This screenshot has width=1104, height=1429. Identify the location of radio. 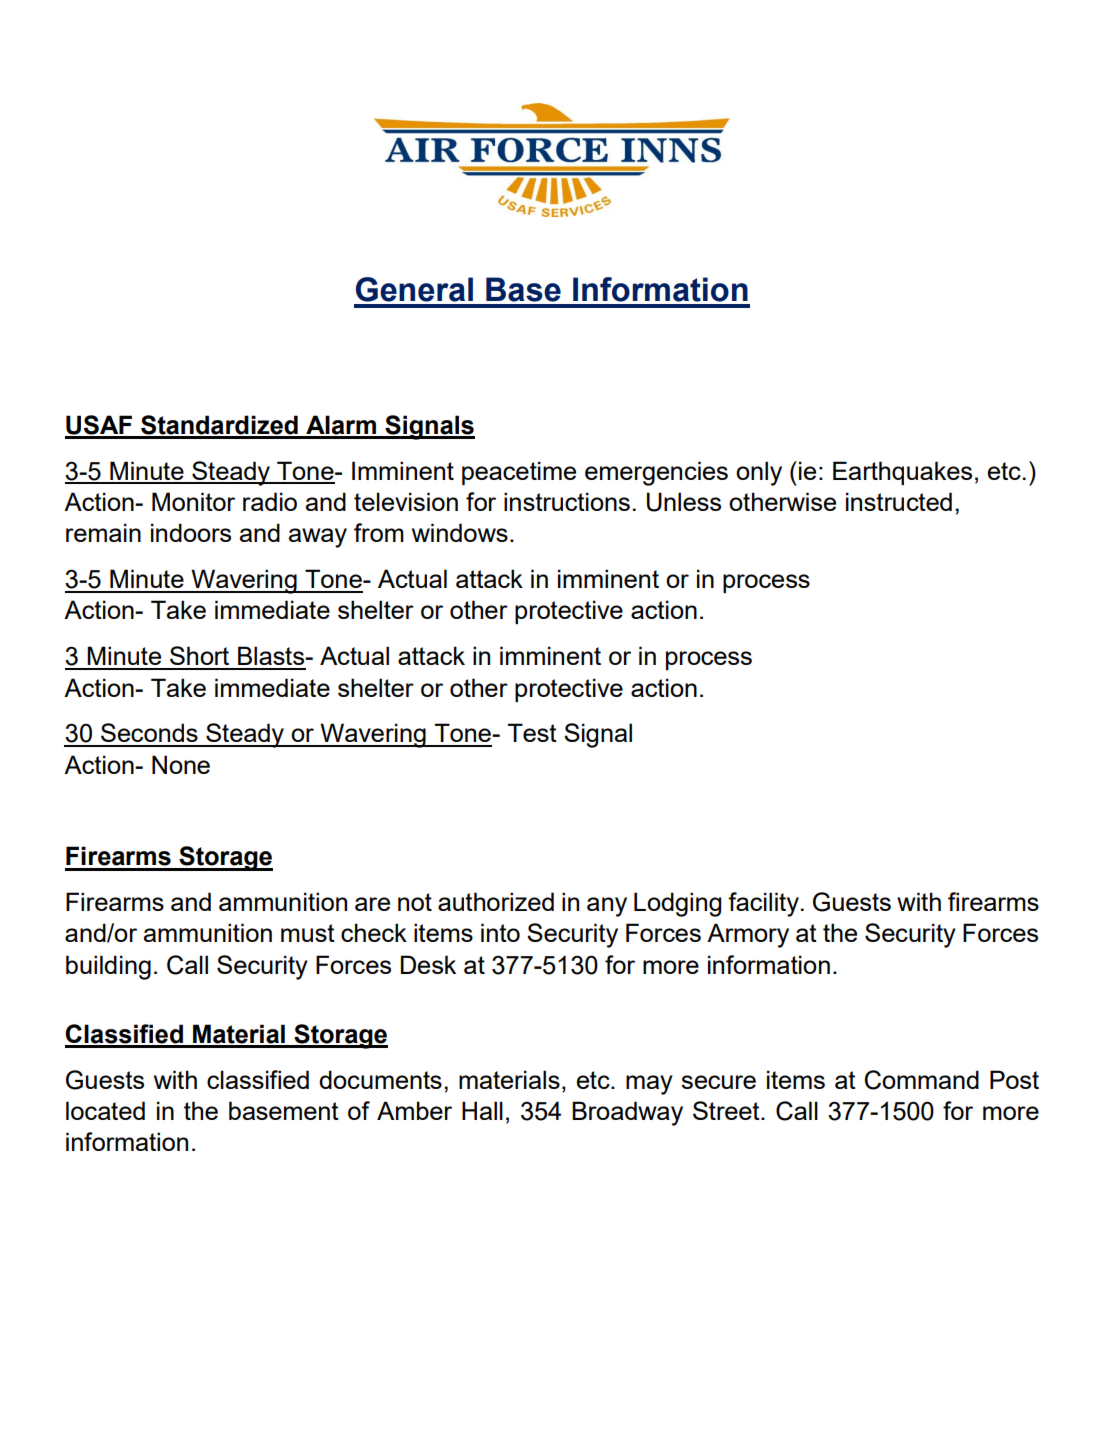
(270, 501).
